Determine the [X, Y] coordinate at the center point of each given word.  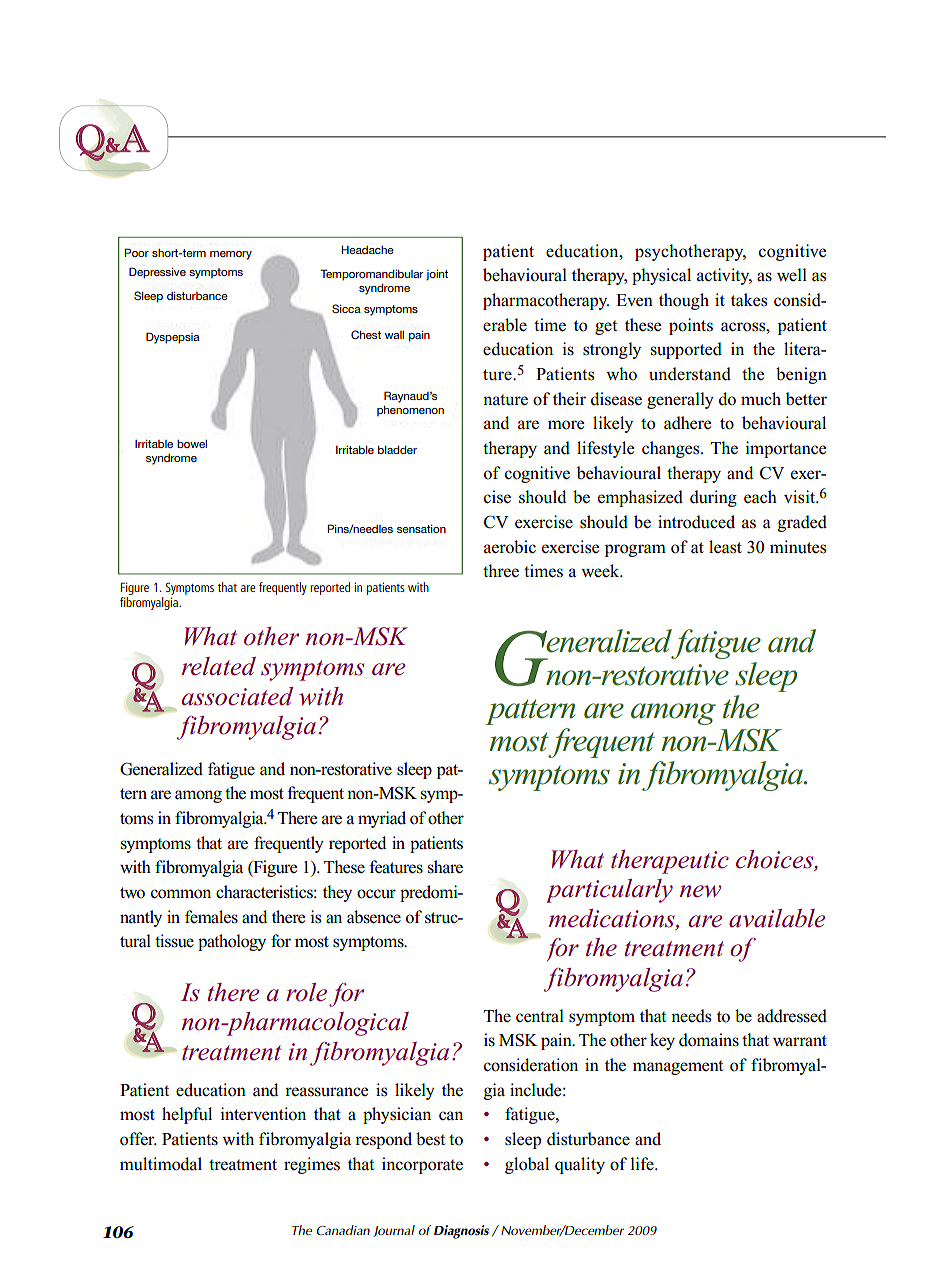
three [501, 571]
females [211, 917]
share [445, 867]
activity [724, 276]
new [700, 891]
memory [231, 255]
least [725, 547]
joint [437, 275]
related [219, 666]
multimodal [161, 1164]
